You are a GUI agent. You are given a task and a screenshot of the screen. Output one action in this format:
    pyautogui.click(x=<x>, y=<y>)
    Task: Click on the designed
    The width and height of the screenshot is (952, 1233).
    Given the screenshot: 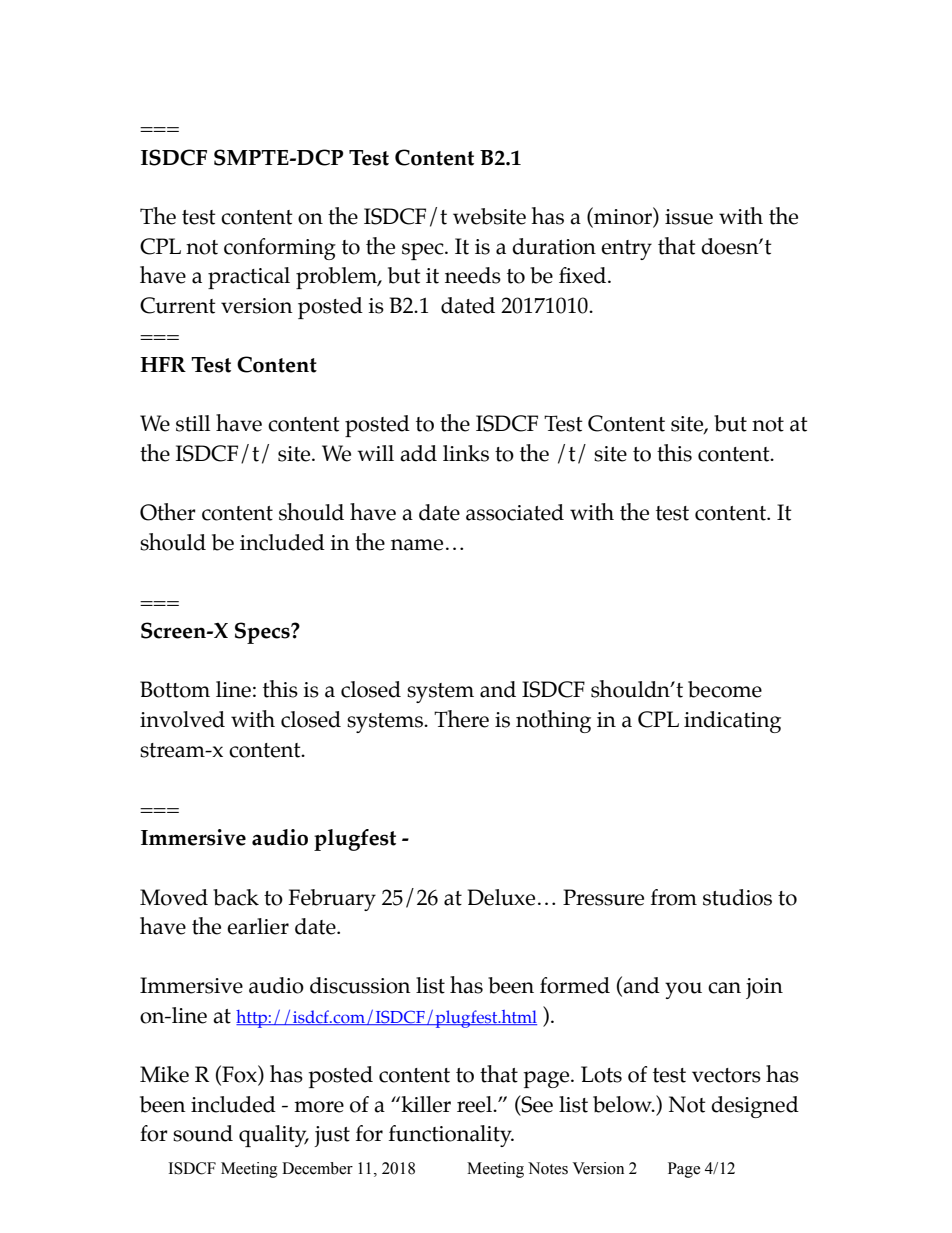 What is the action you would take?
    pyautogui.click(x=755, y=1107)
